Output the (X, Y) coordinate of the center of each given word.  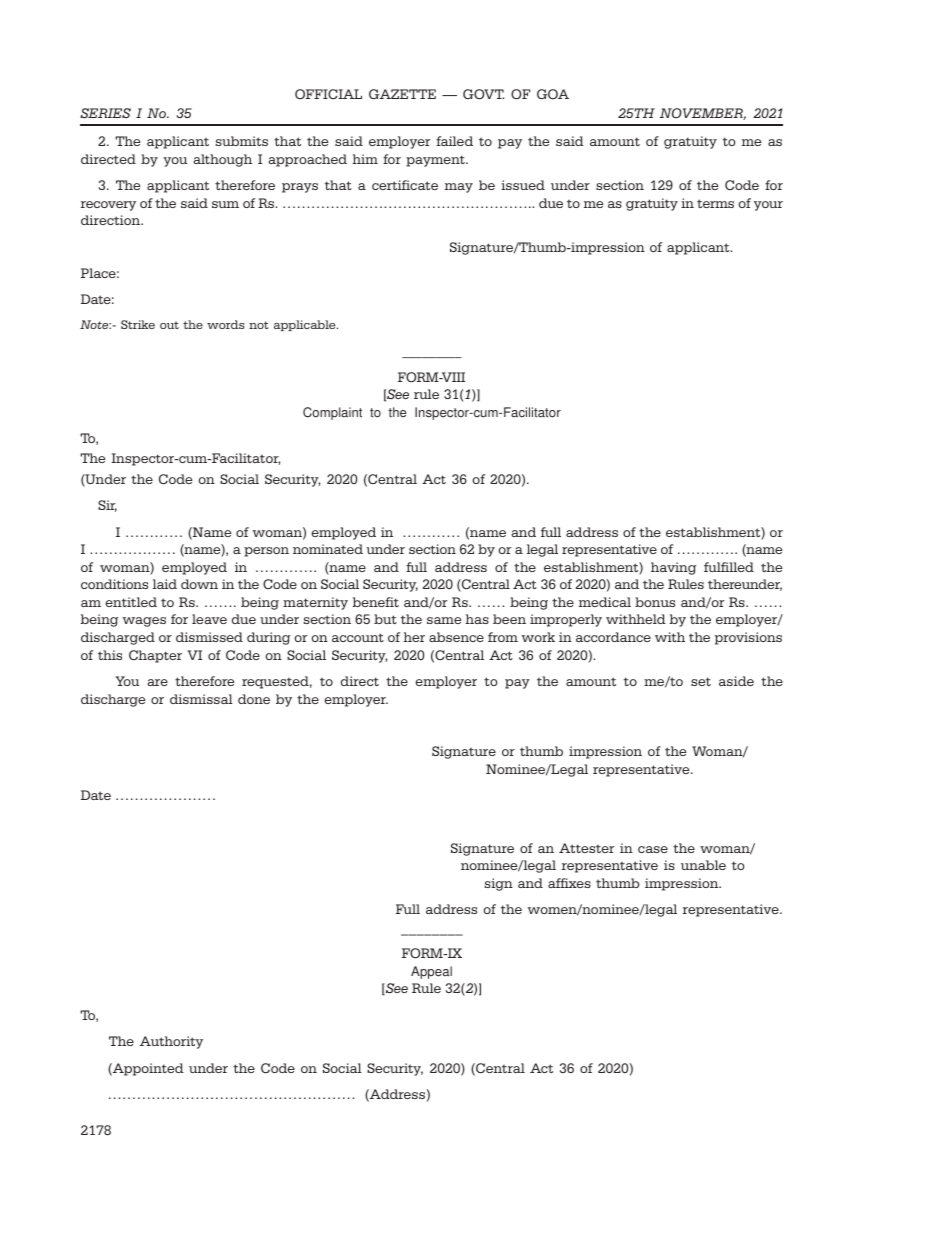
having (673, 568)
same (444, 620)
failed (454, 141)
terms (715, 203)
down (199, 584)
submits (242, 141)
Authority (171, 1042)
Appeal (431, 972)
